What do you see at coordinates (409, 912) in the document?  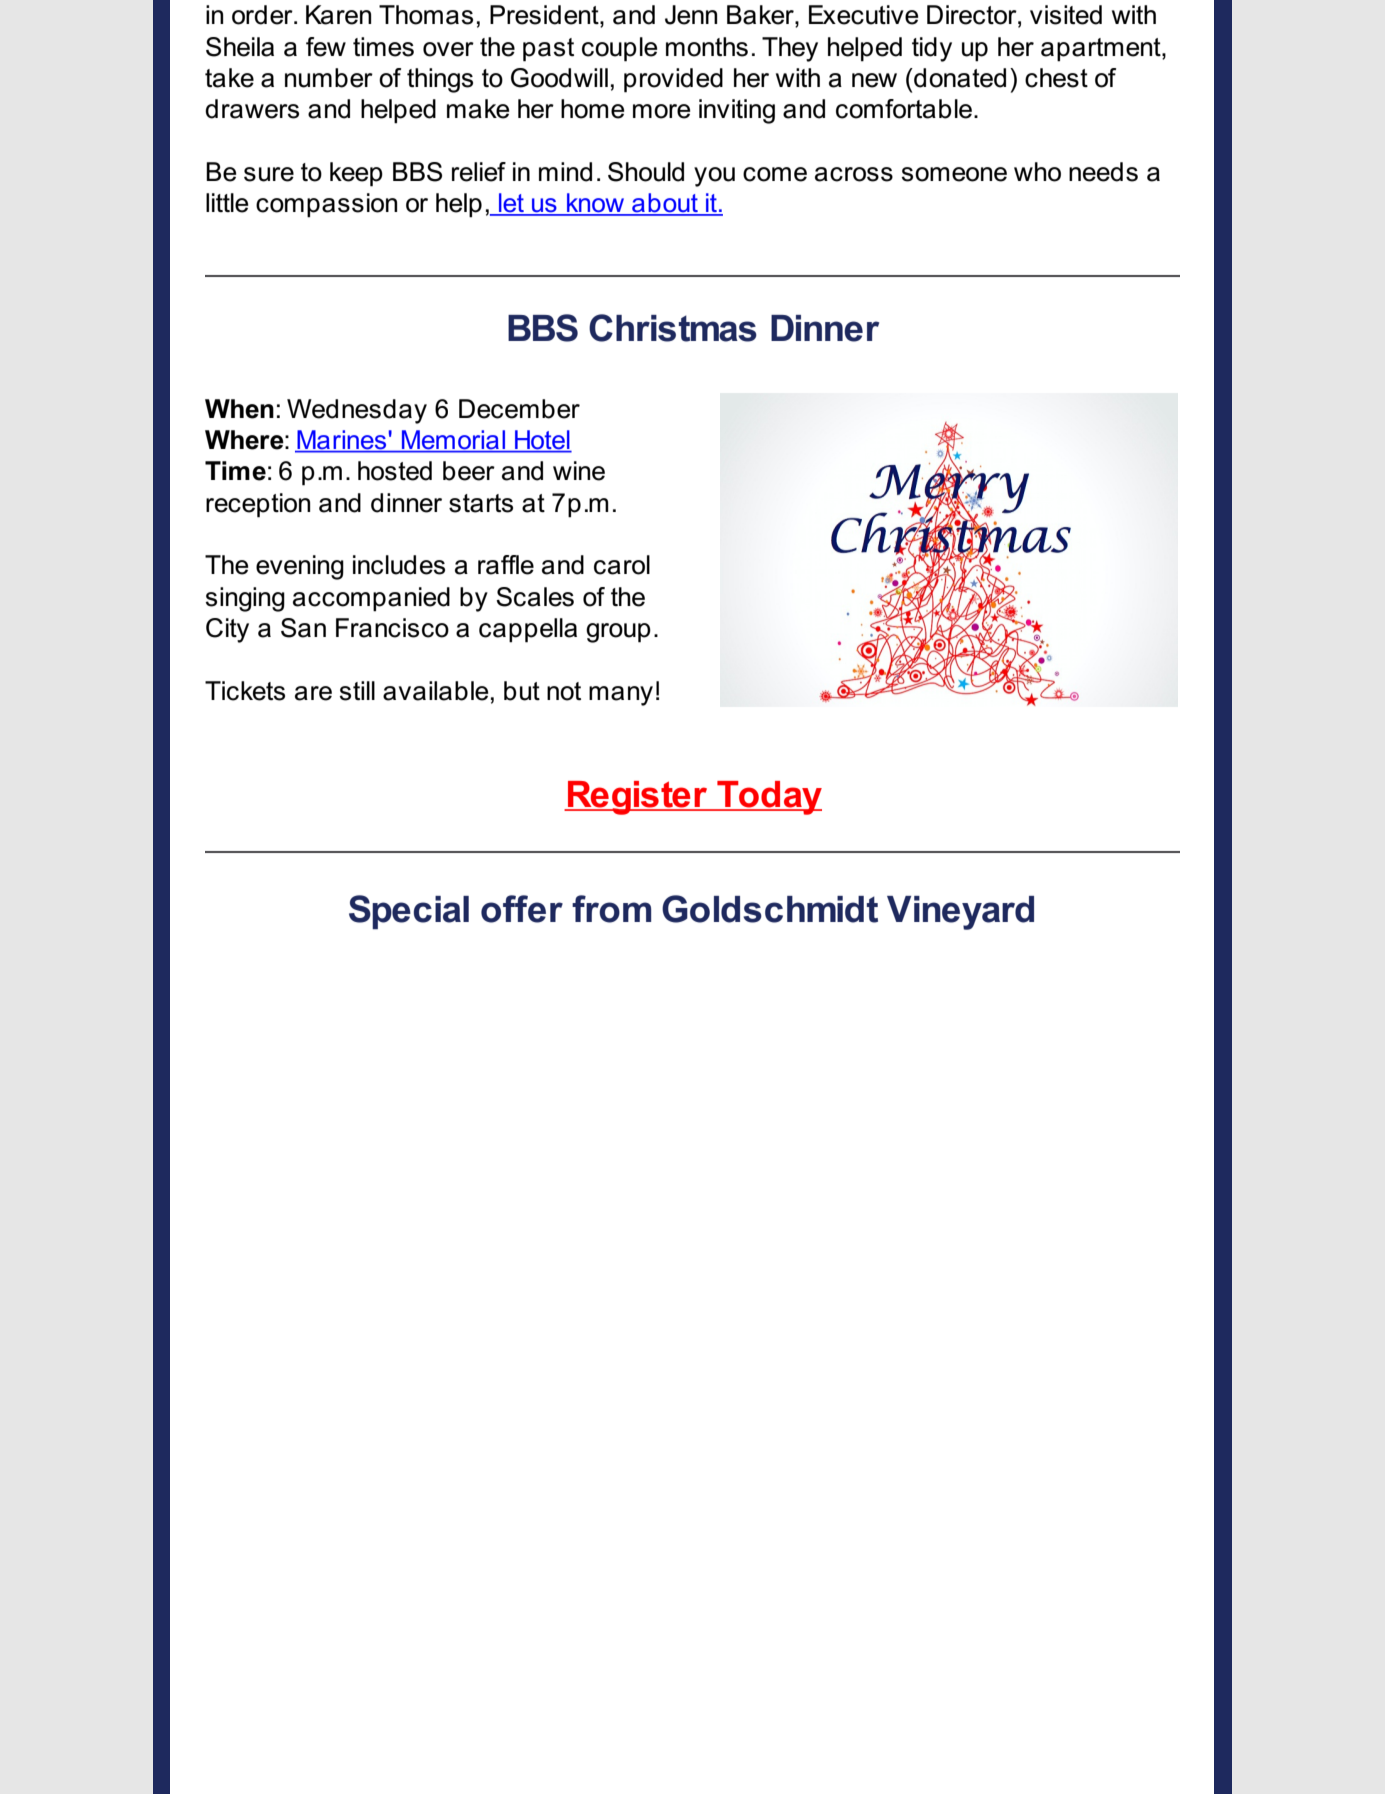 I see `Special` at bounding box center [409, 912].
